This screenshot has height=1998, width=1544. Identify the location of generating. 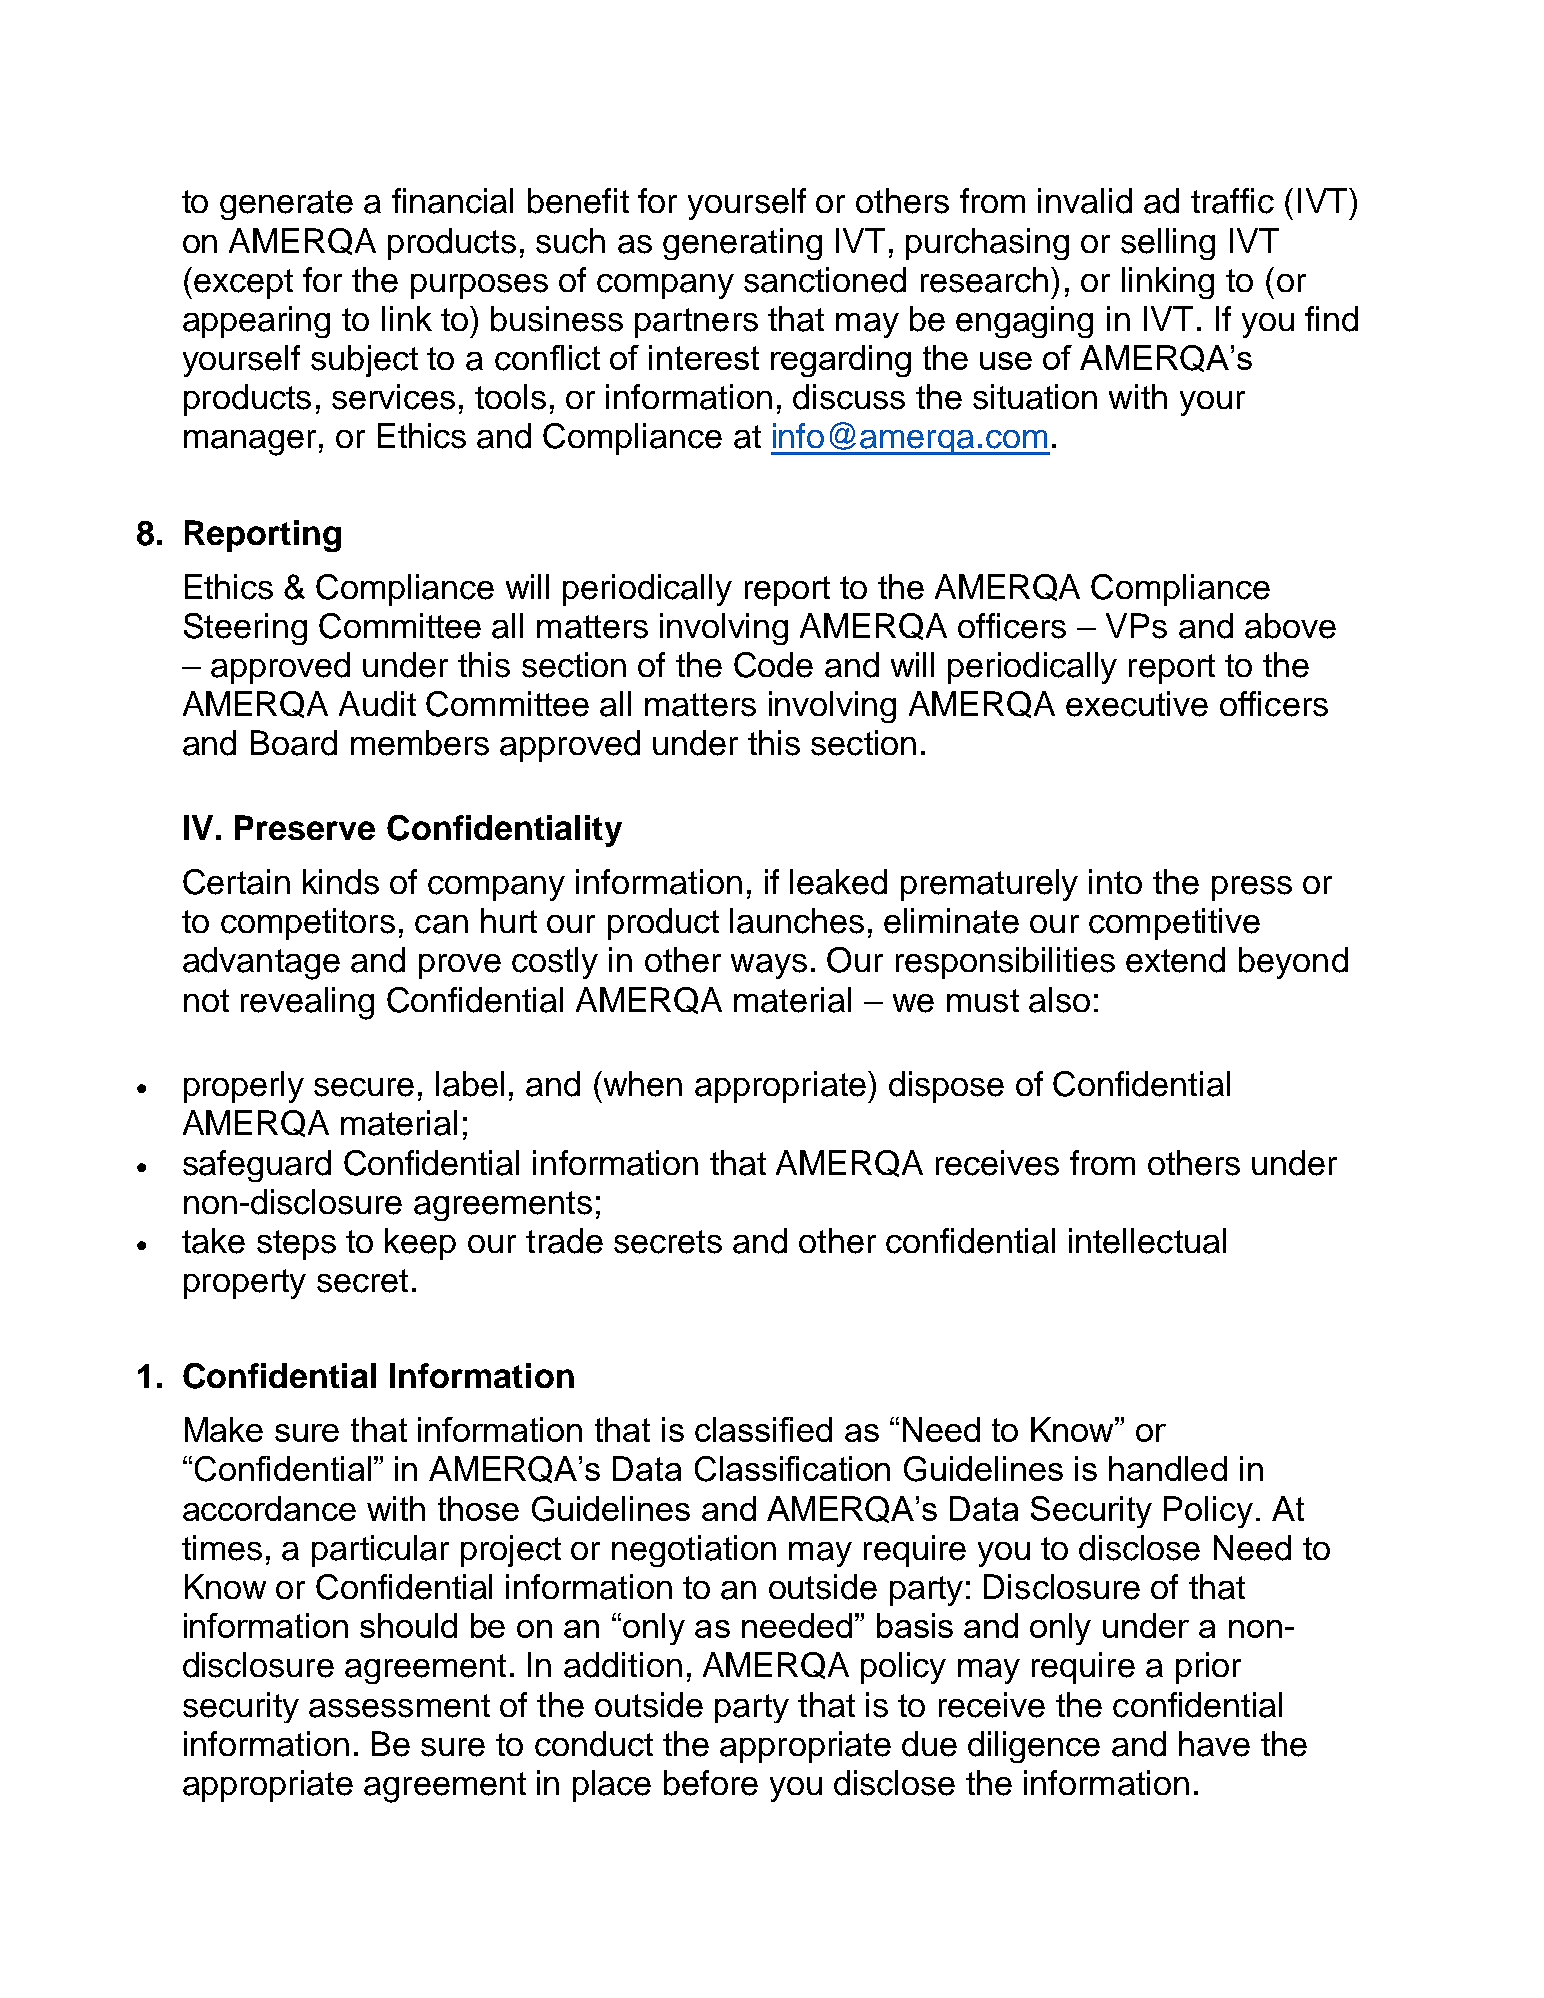
(742, 244).
